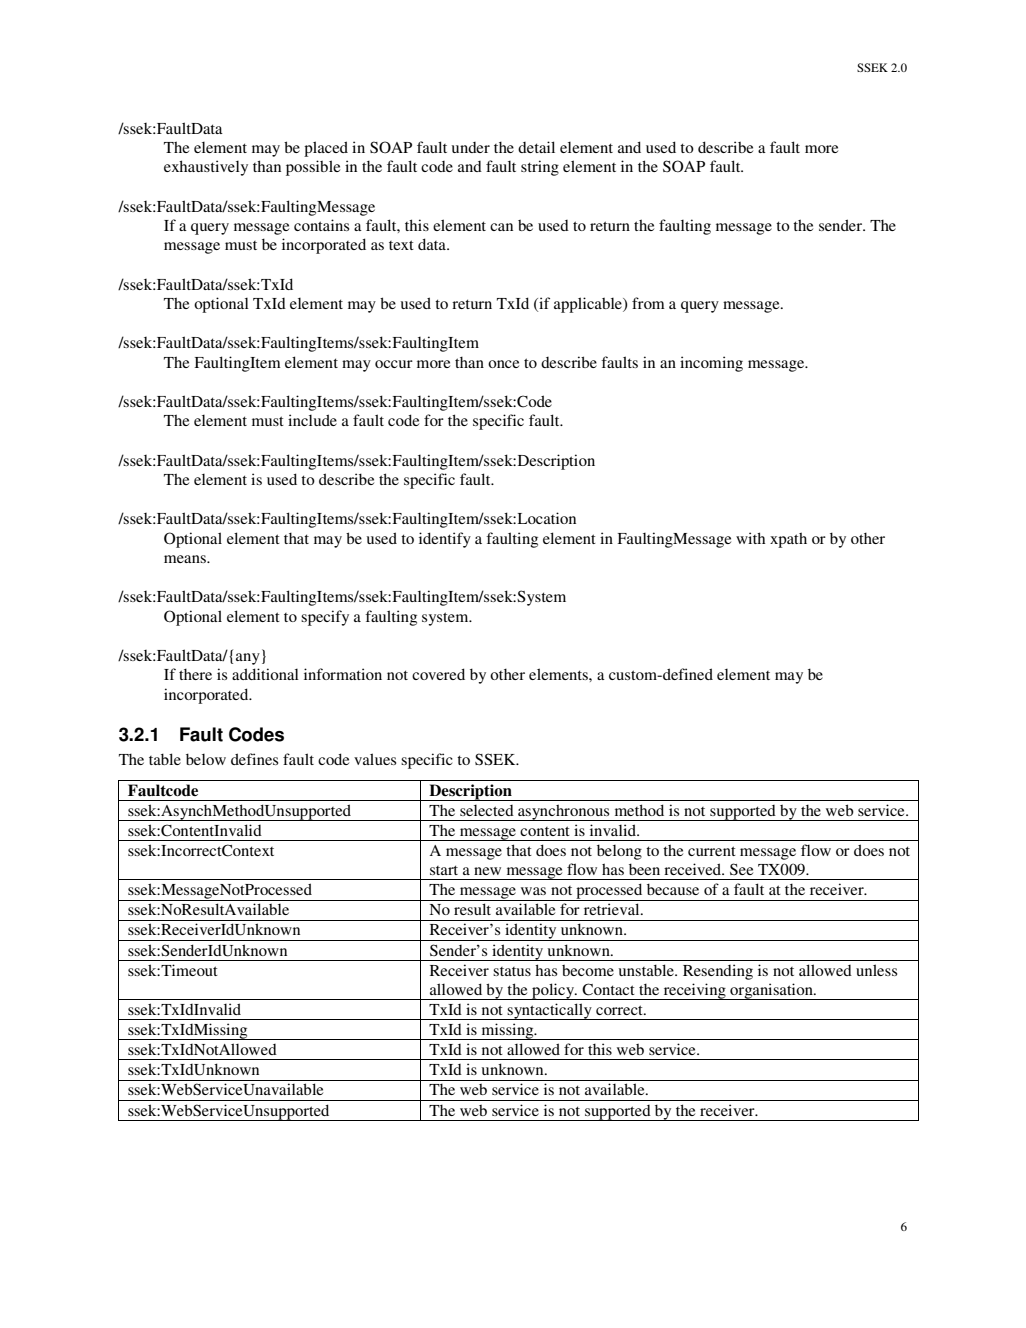 The width and height of the image is (1026, 1328). Describe the element at coordinates (788, 540) in the image. I see `xpath` at that location.
